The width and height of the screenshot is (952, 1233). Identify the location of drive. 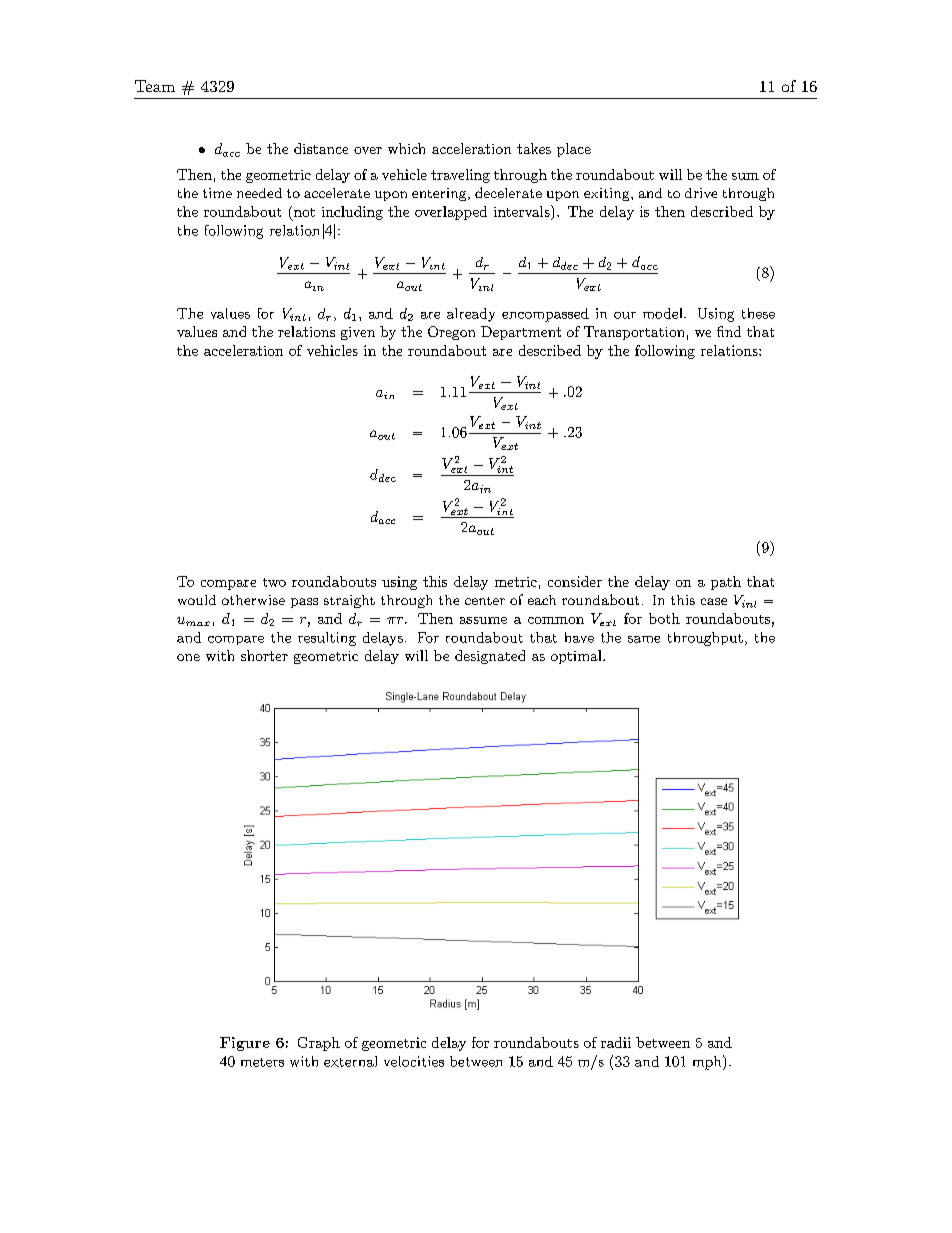
(701, 193).
